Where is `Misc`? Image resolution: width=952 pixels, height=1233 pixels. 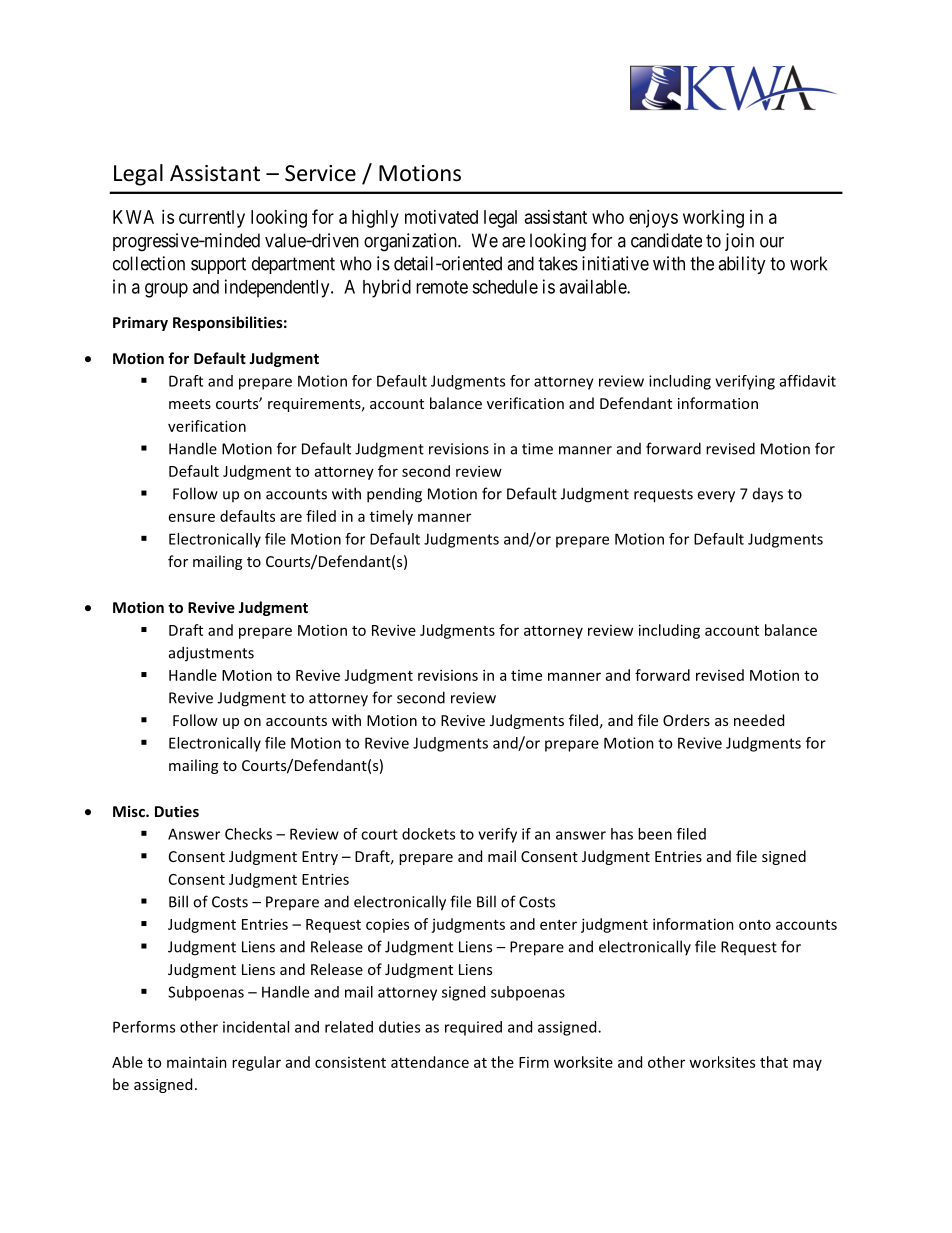 Misc is located at coordinates (130, 811).
